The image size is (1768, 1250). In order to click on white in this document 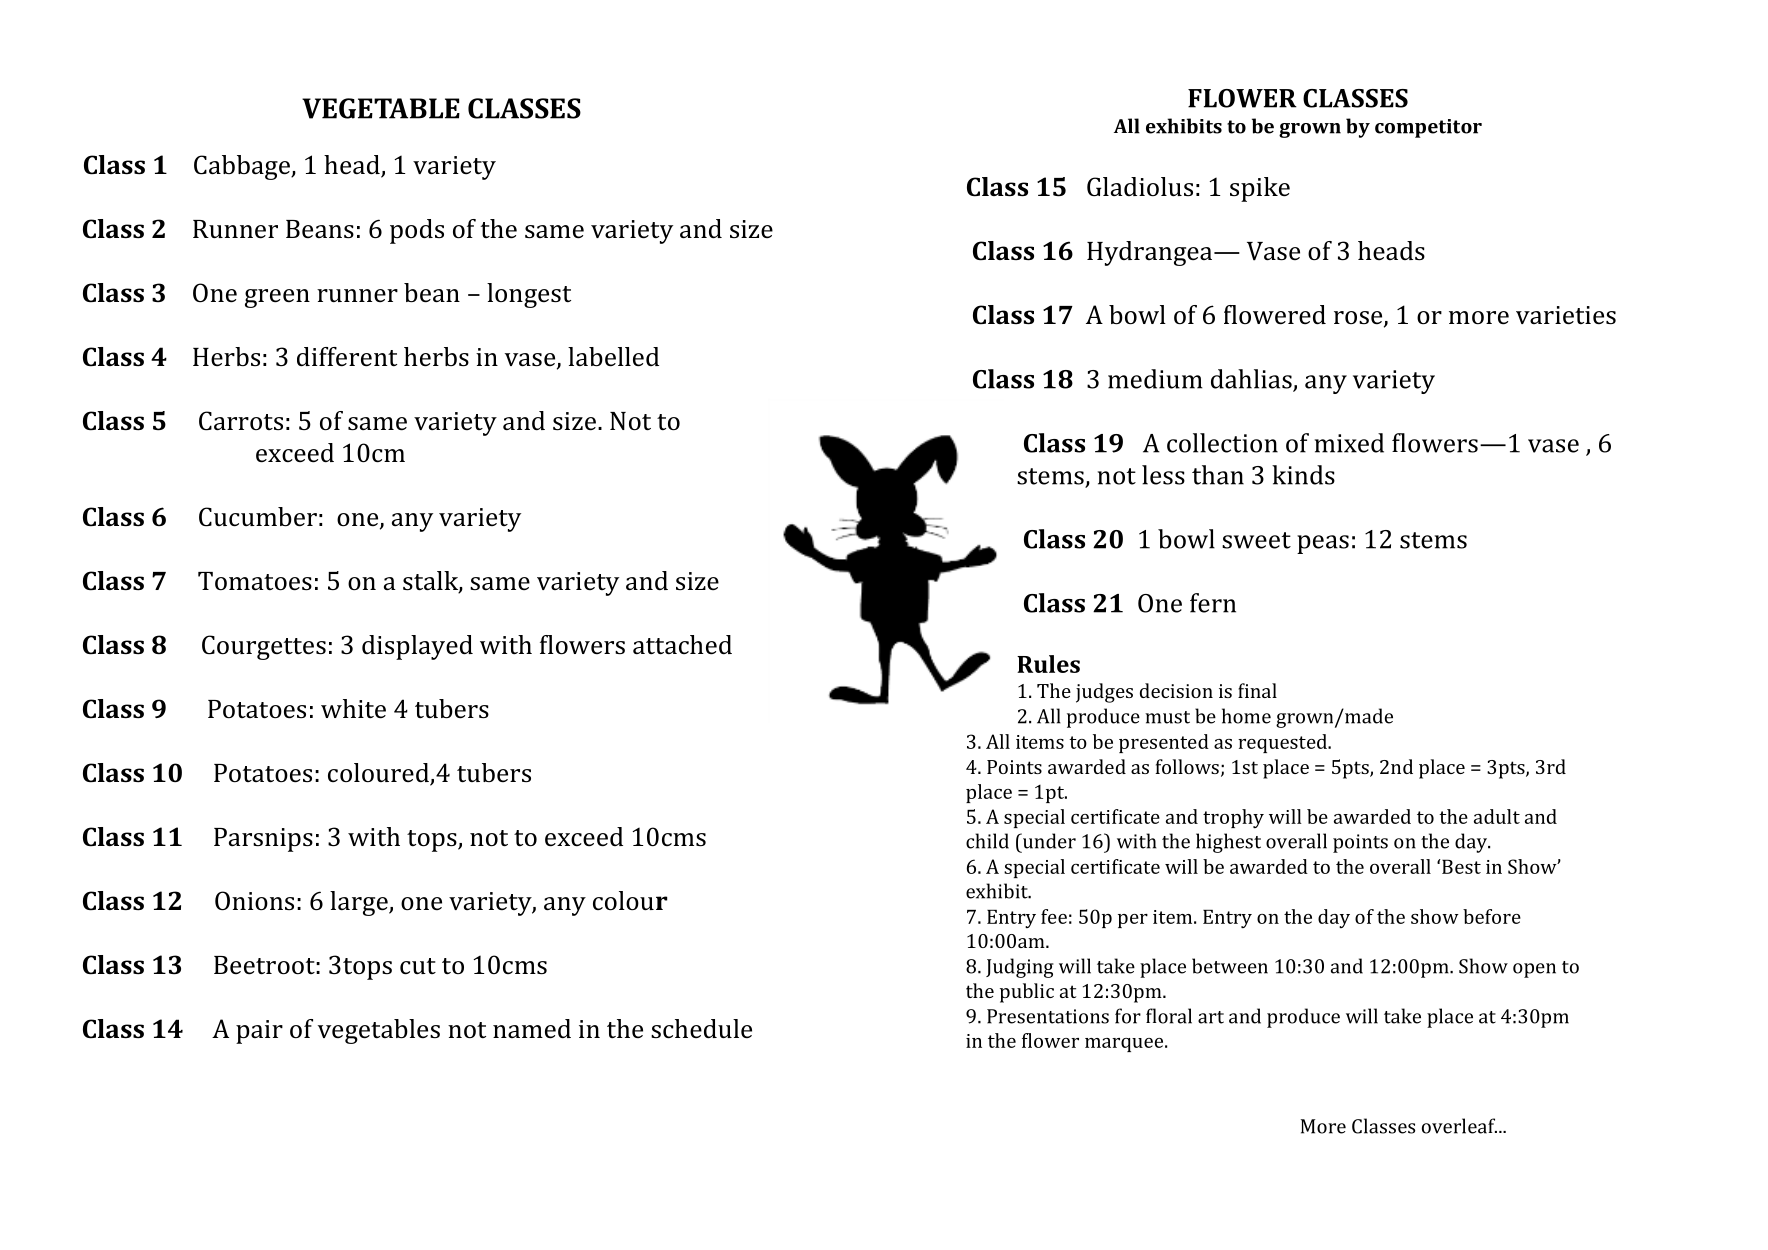, I will do `click(353, 709)`.
